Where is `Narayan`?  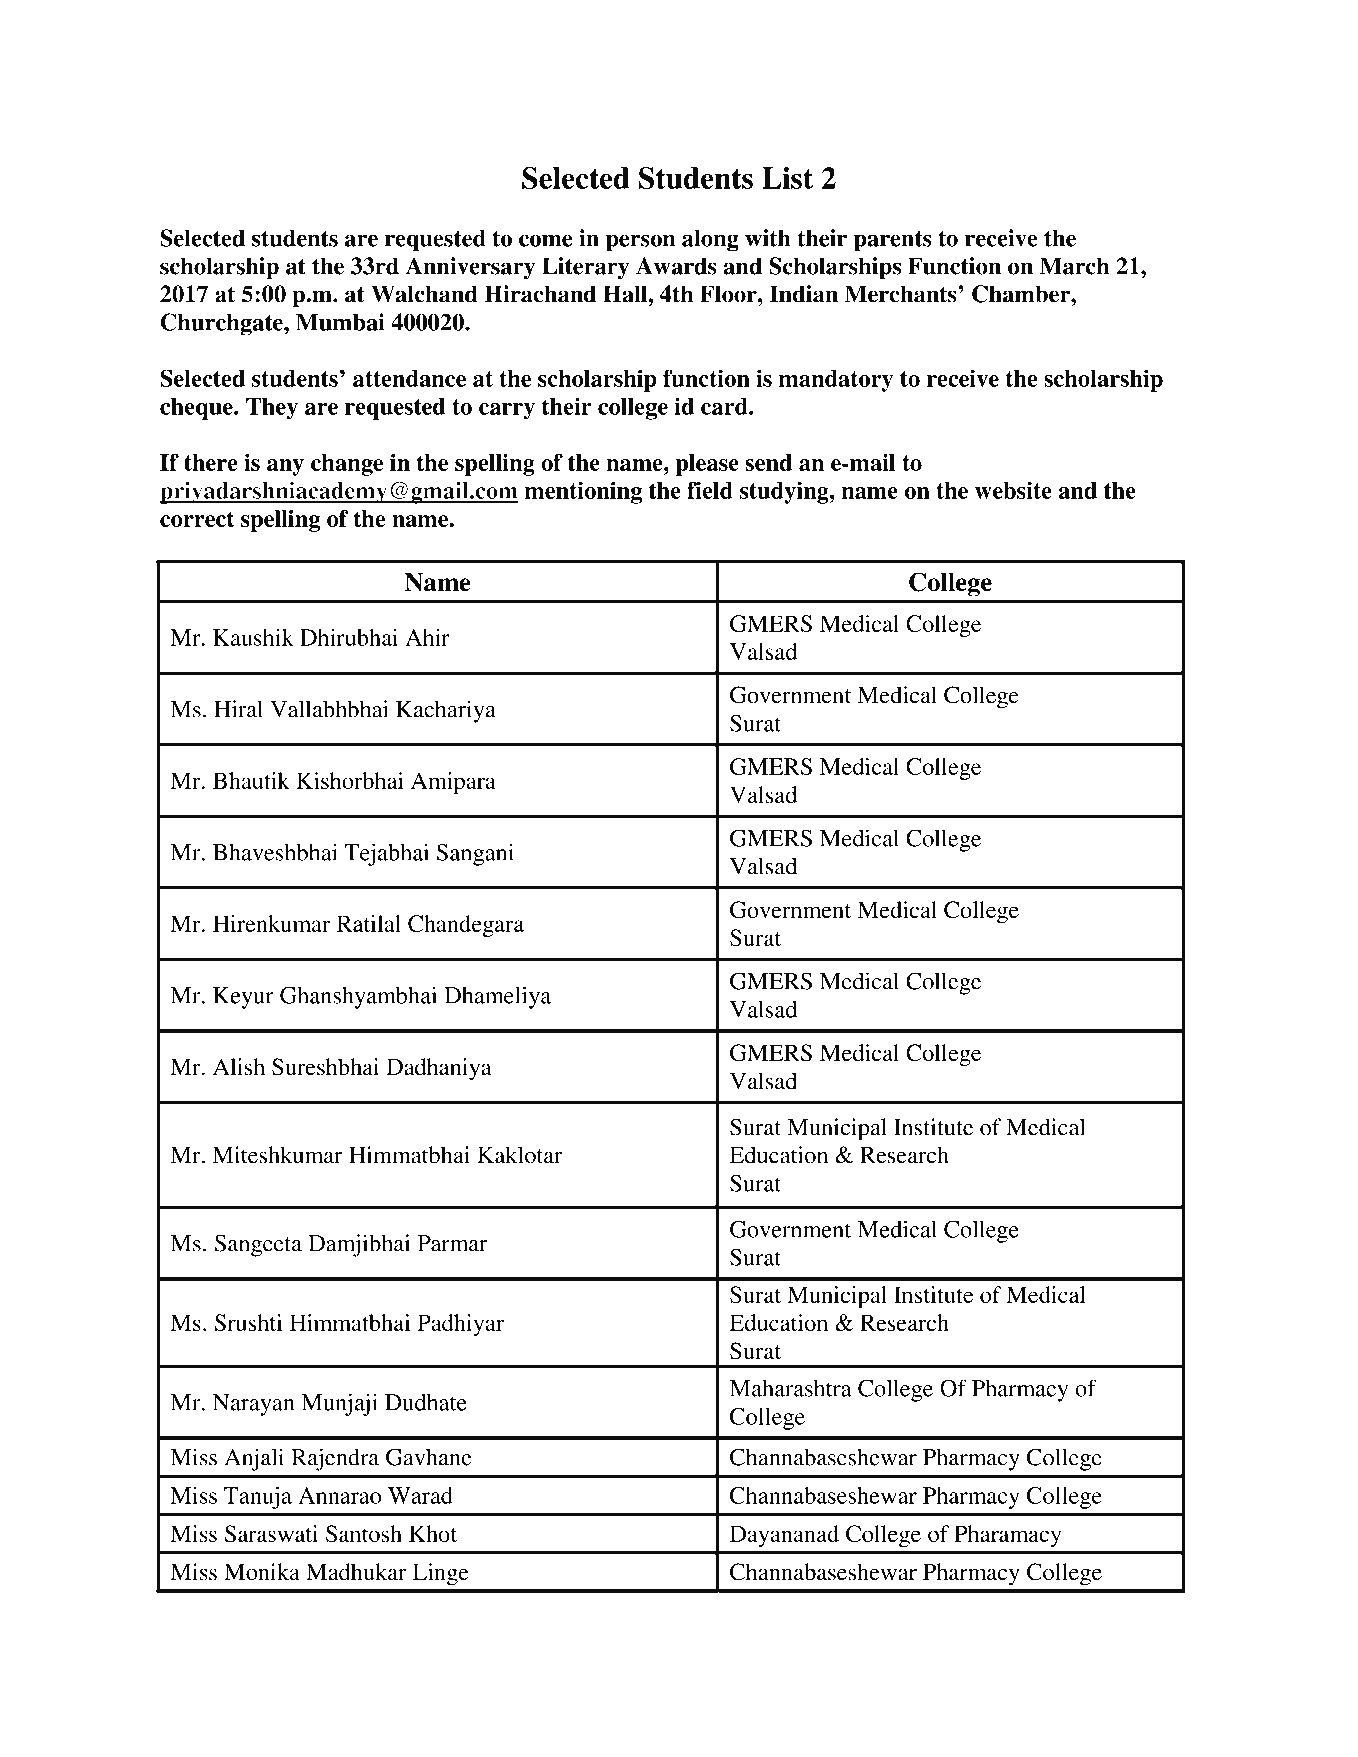
Narayan is located at coordinates (254, 1405).
